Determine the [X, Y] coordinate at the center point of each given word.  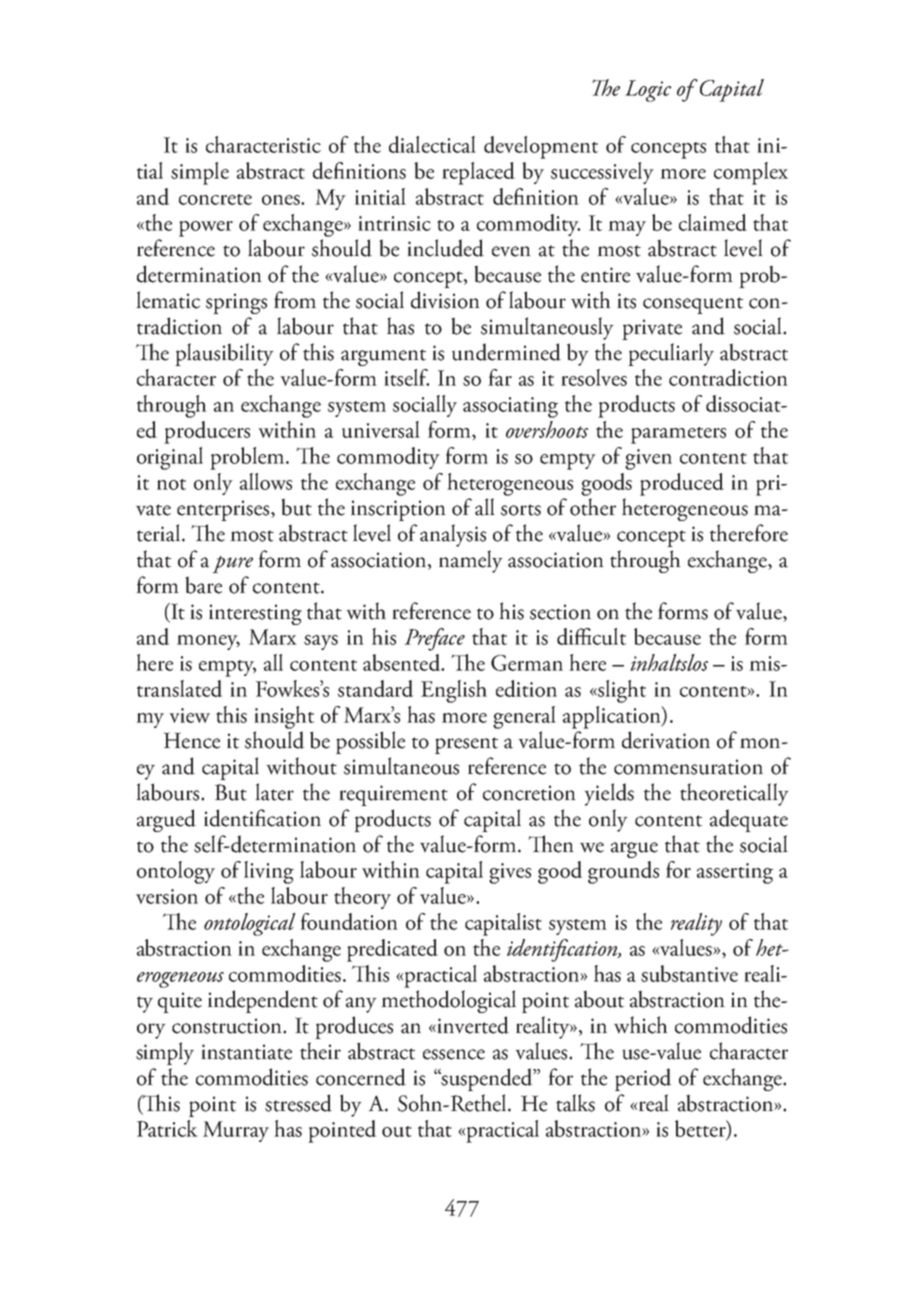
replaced [478, 173]
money [208, 642]
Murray [236, 1131]
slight [621, 691]
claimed [713, 222]
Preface [434, 639]
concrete [215, 199]
